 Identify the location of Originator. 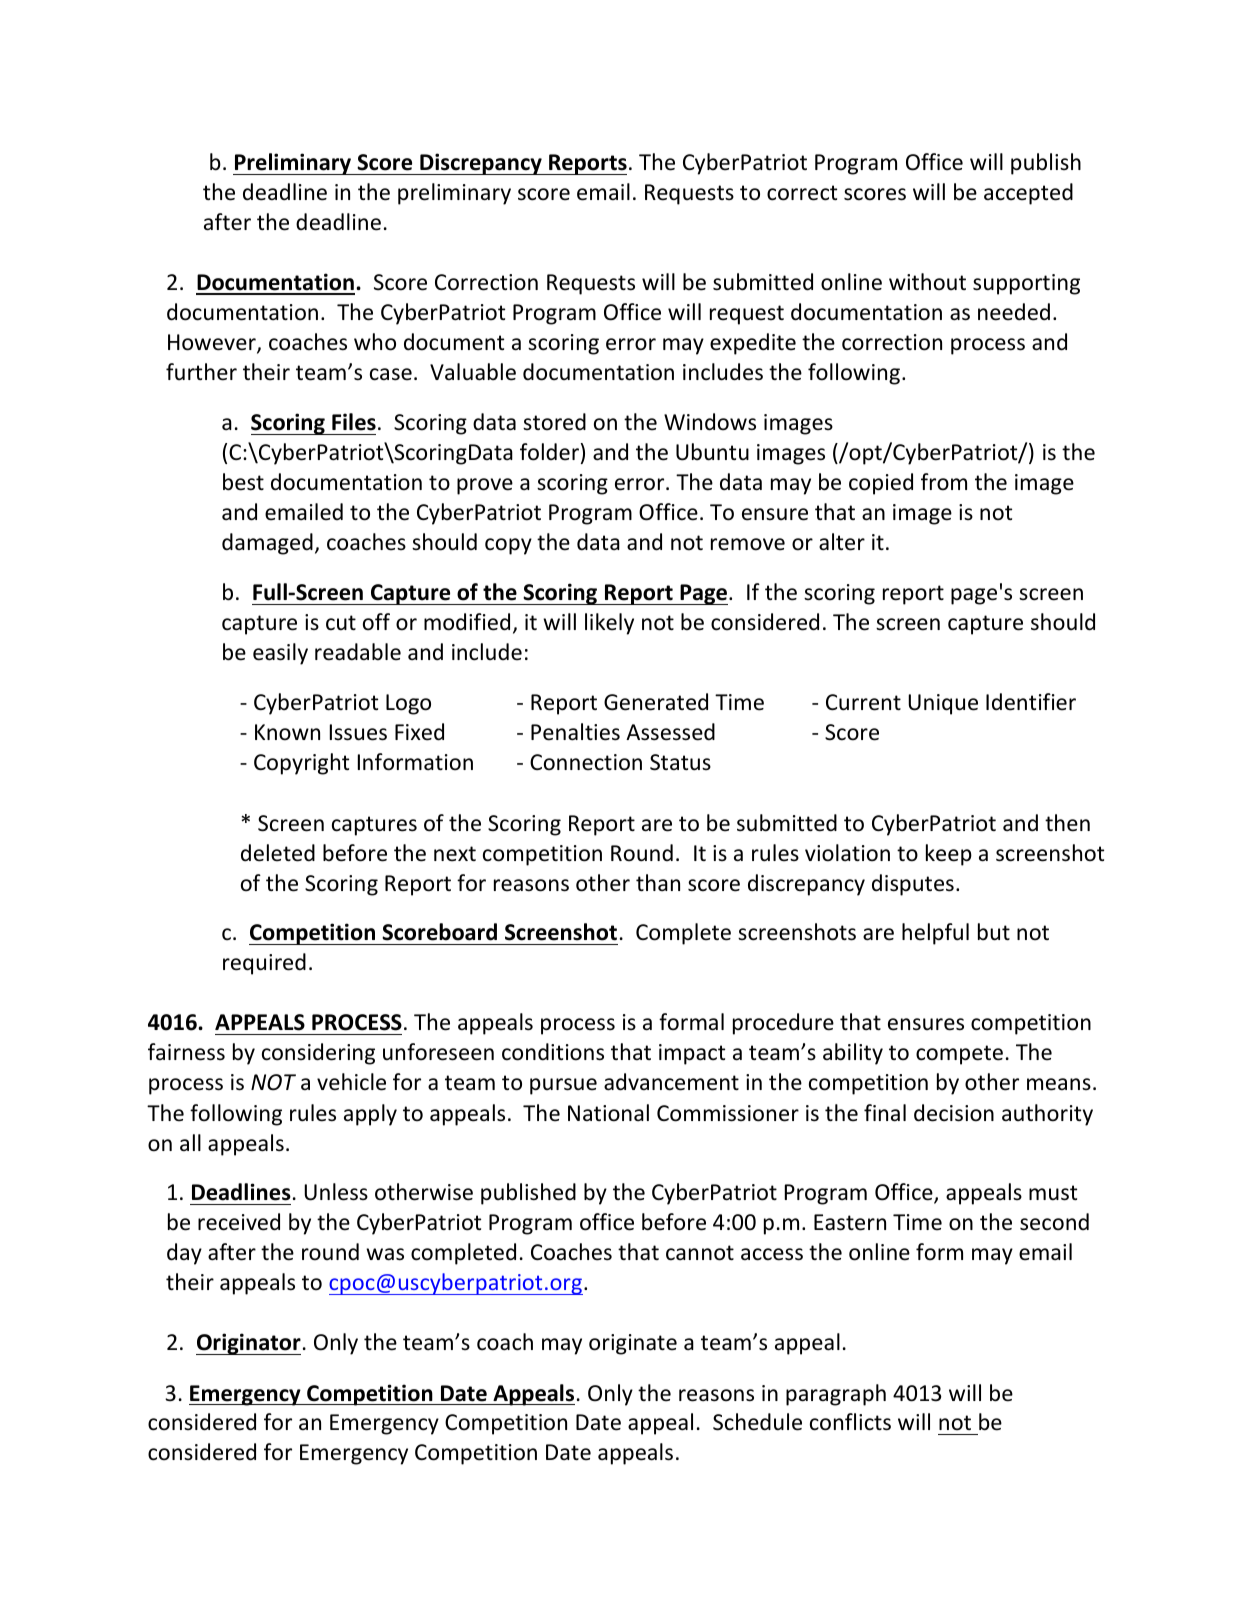
(248, 1344).
